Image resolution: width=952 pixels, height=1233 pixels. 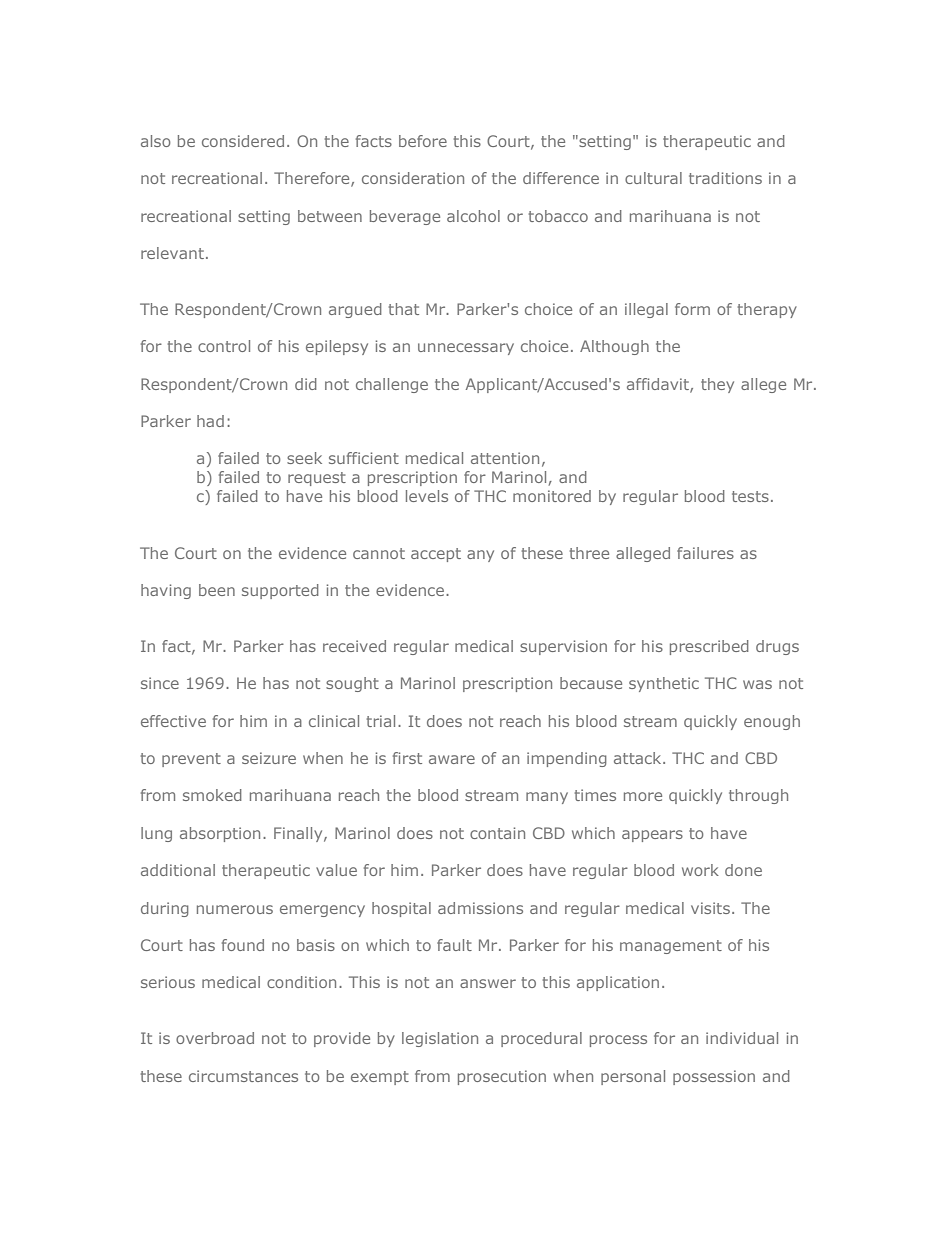 I want to click on accept, so click(x=436, y=555).
